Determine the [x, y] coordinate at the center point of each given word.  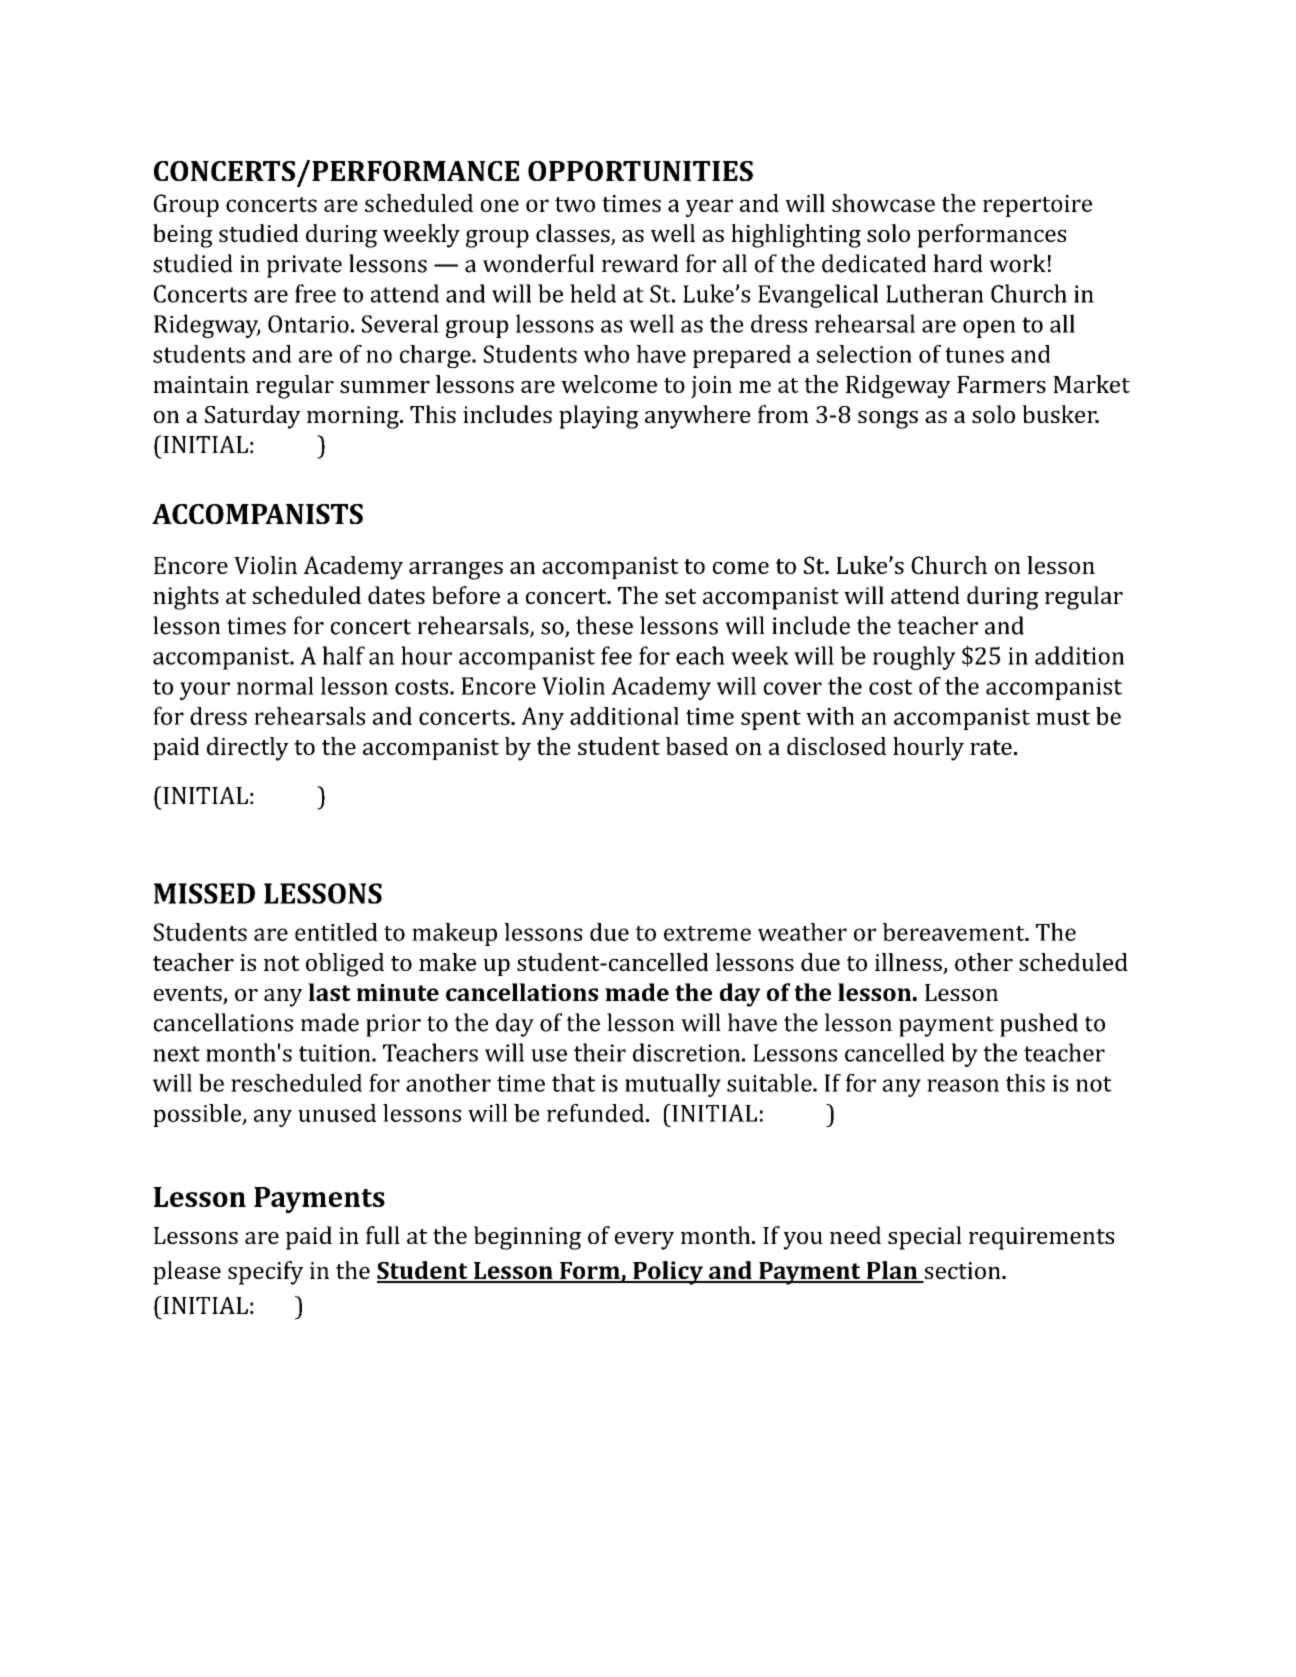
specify [265, 1273]
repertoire [1037, 206]
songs [888, 420]
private [304, 266]
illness [909, 963]
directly [248, 749]
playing [598, 417]
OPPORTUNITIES [640, 171]
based [697, 746]
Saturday [253, 417]
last [329, 992]
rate [991, 747]
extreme [707, 933]
